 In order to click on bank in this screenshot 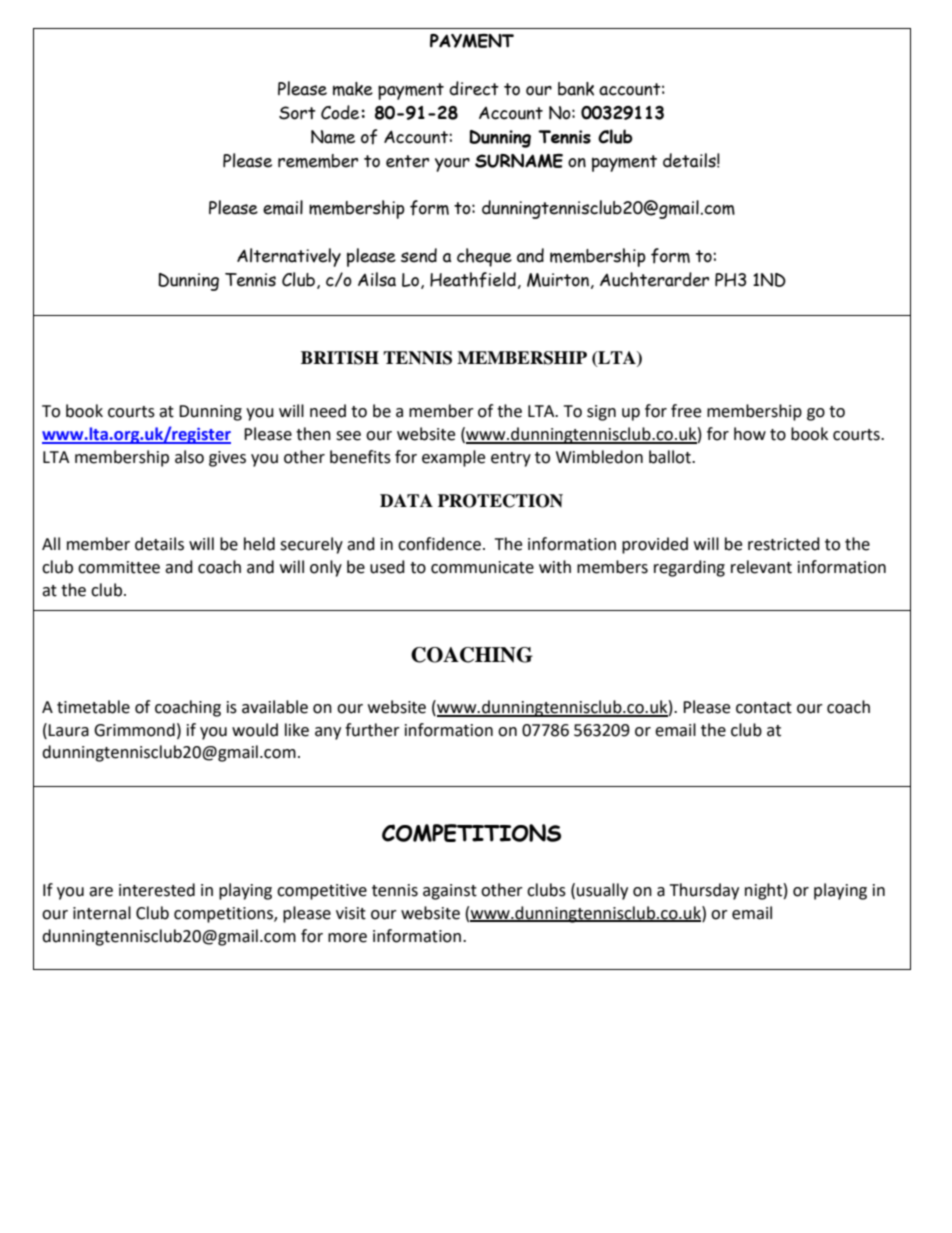, I will do `click(576, 89)`.
